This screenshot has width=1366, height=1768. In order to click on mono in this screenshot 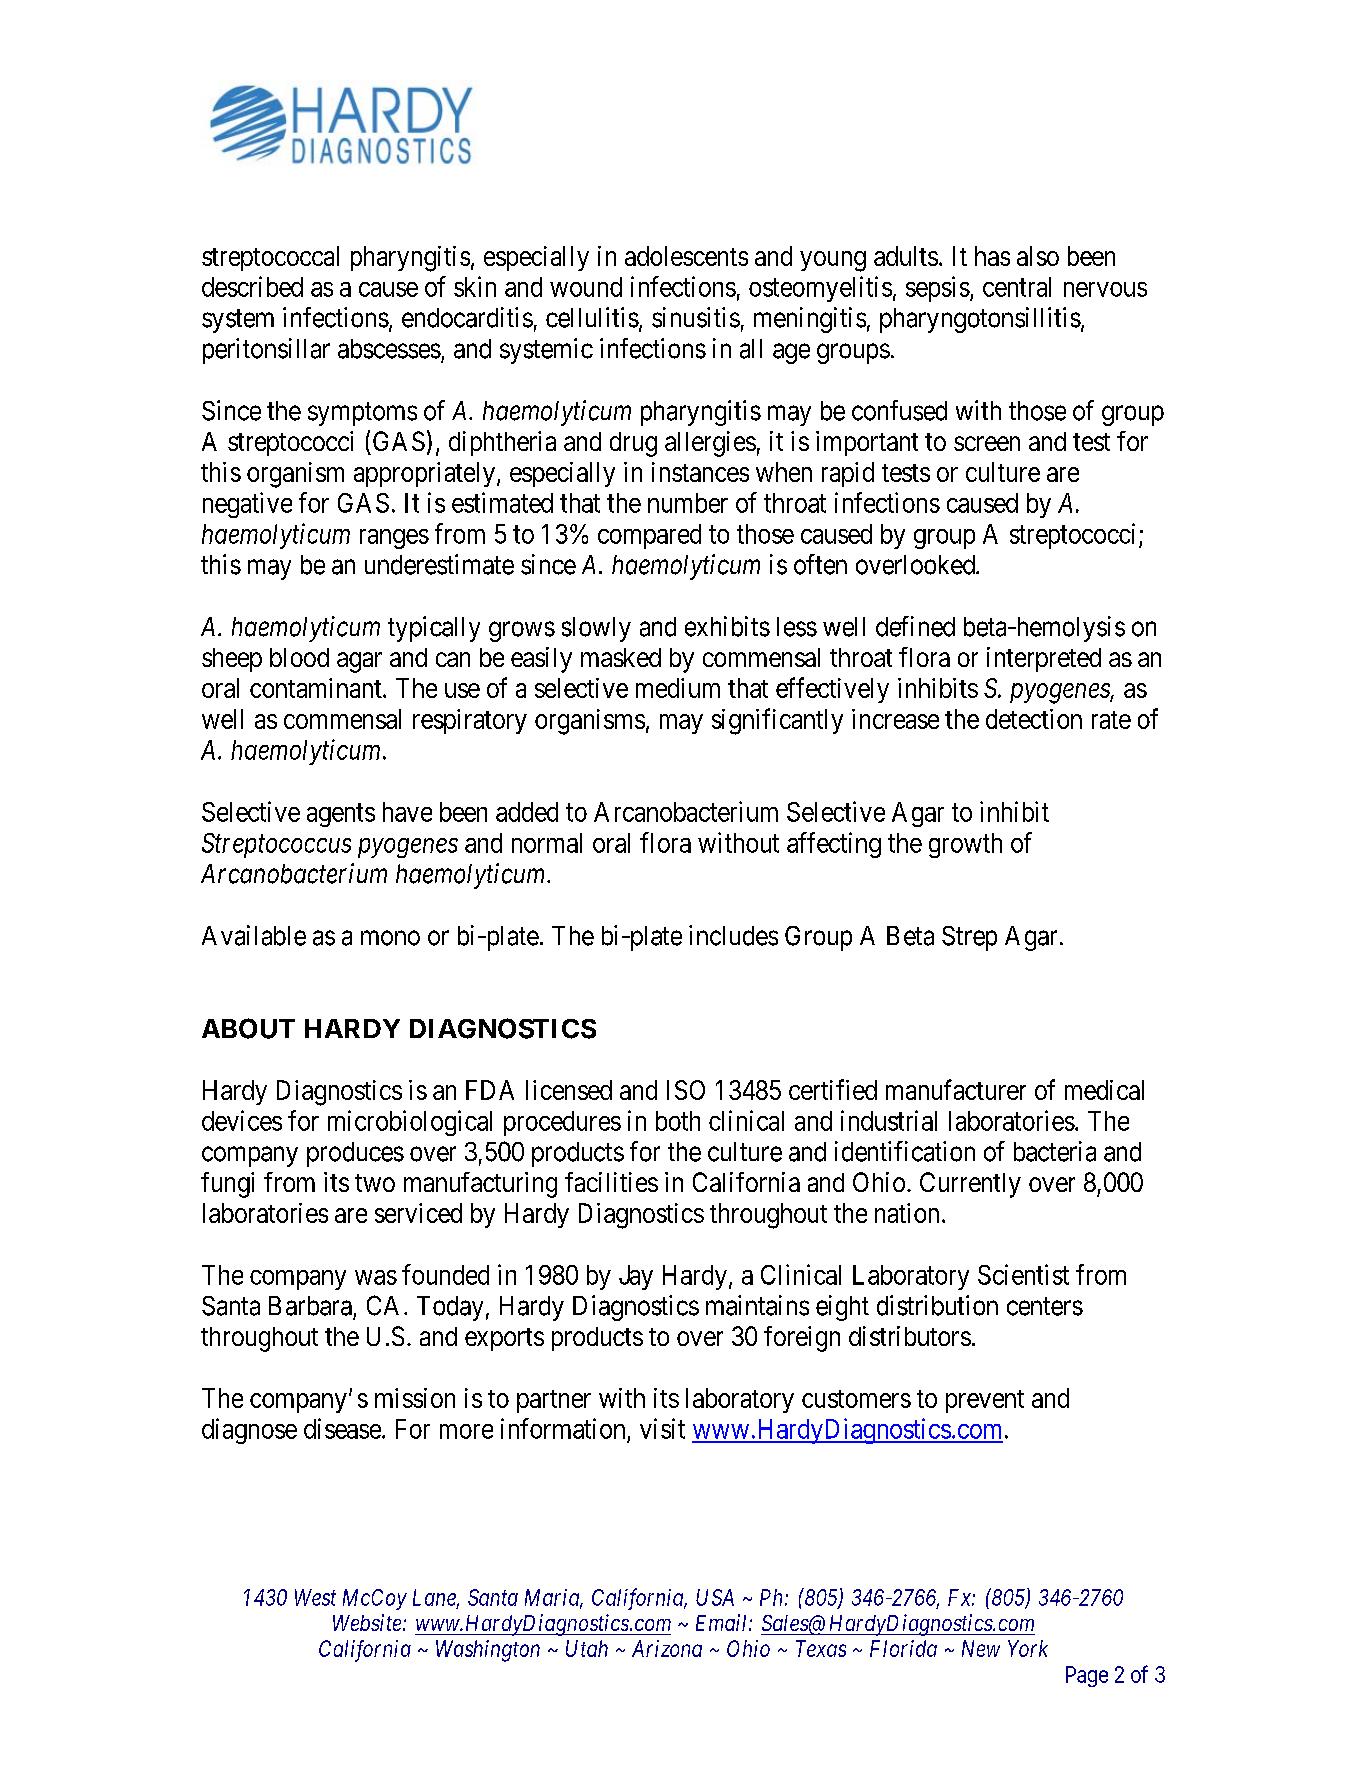, I will do `click(390, 938)`.
